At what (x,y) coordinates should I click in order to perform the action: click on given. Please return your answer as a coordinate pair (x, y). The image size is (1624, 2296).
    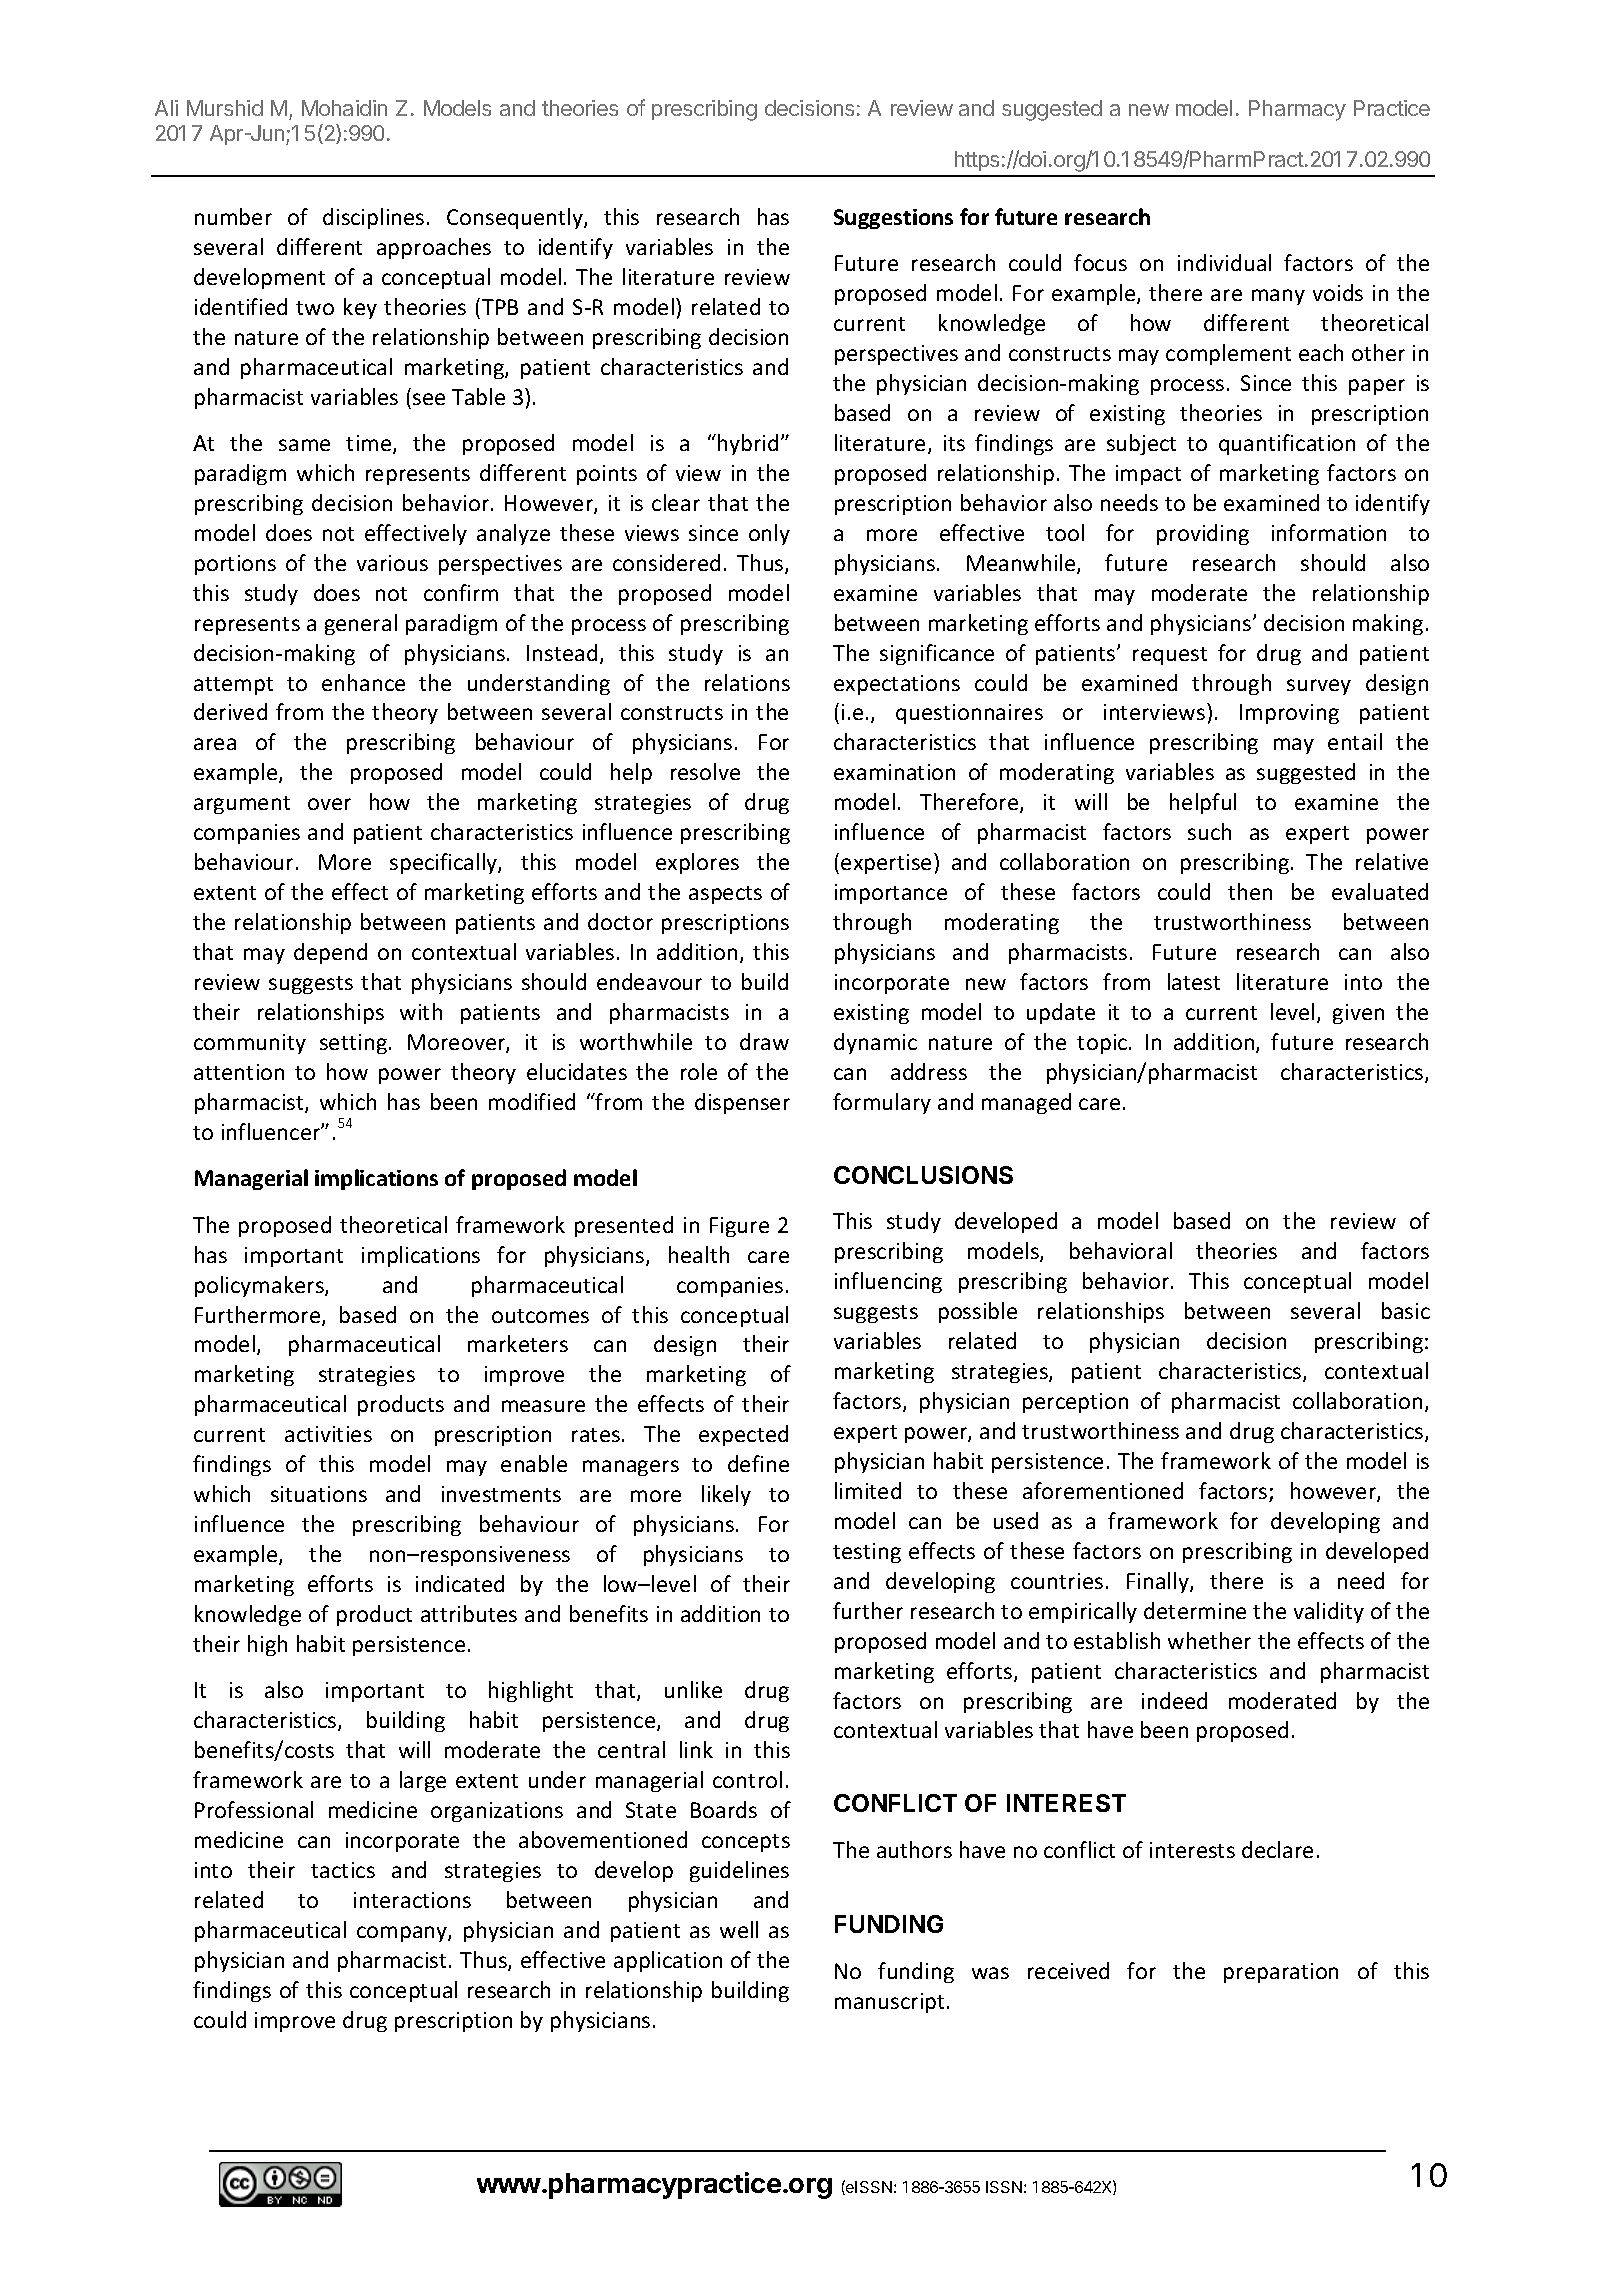
    Looking at the image, I should click on (1358, 1014).
